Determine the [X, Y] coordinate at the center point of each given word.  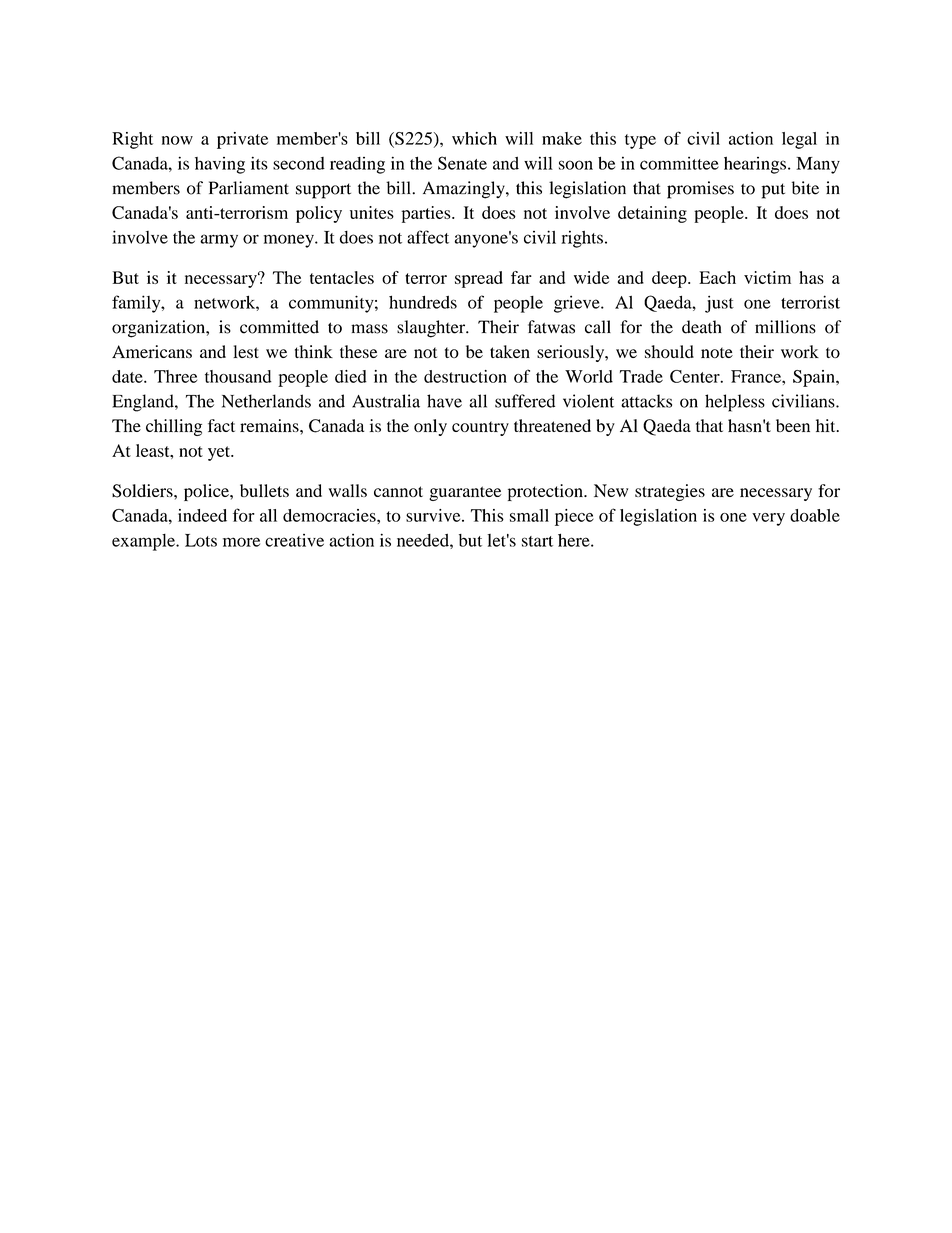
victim [767, 277]
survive [434, 515]
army [219, 241]
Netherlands [266, 401]
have [444, 401]
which [474, 138]
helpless [735, 403]
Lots [201, 540]
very [768, 519]
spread [479, 279]
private [242, 140]
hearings [755, 165]
